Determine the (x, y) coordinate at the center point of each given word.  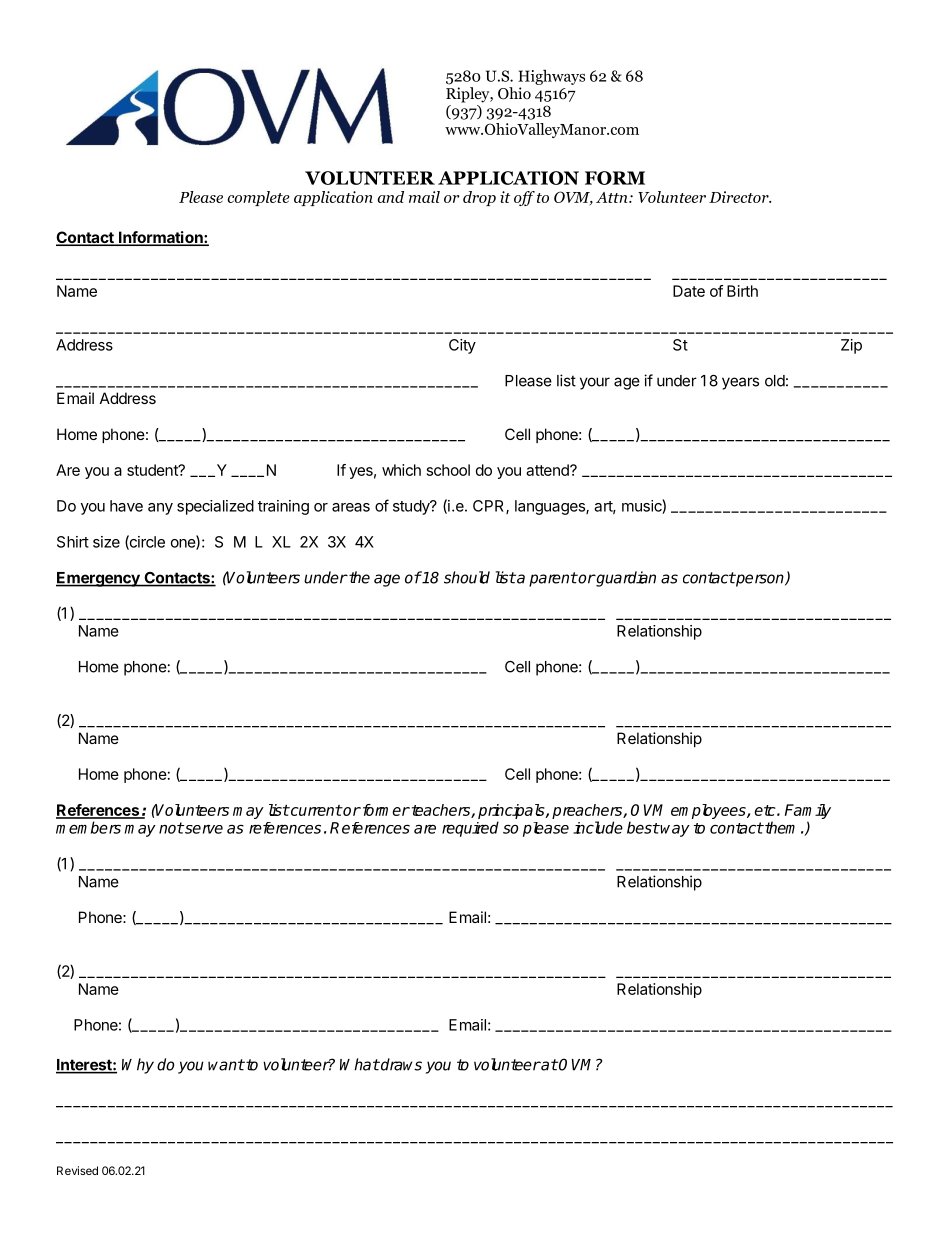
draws (400, 1064)
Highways (551, 77)
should (467, 577)
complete (258, 198)
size (106, 542)
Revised (77, 1170)
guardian (625, 579)
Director (740, 197)
